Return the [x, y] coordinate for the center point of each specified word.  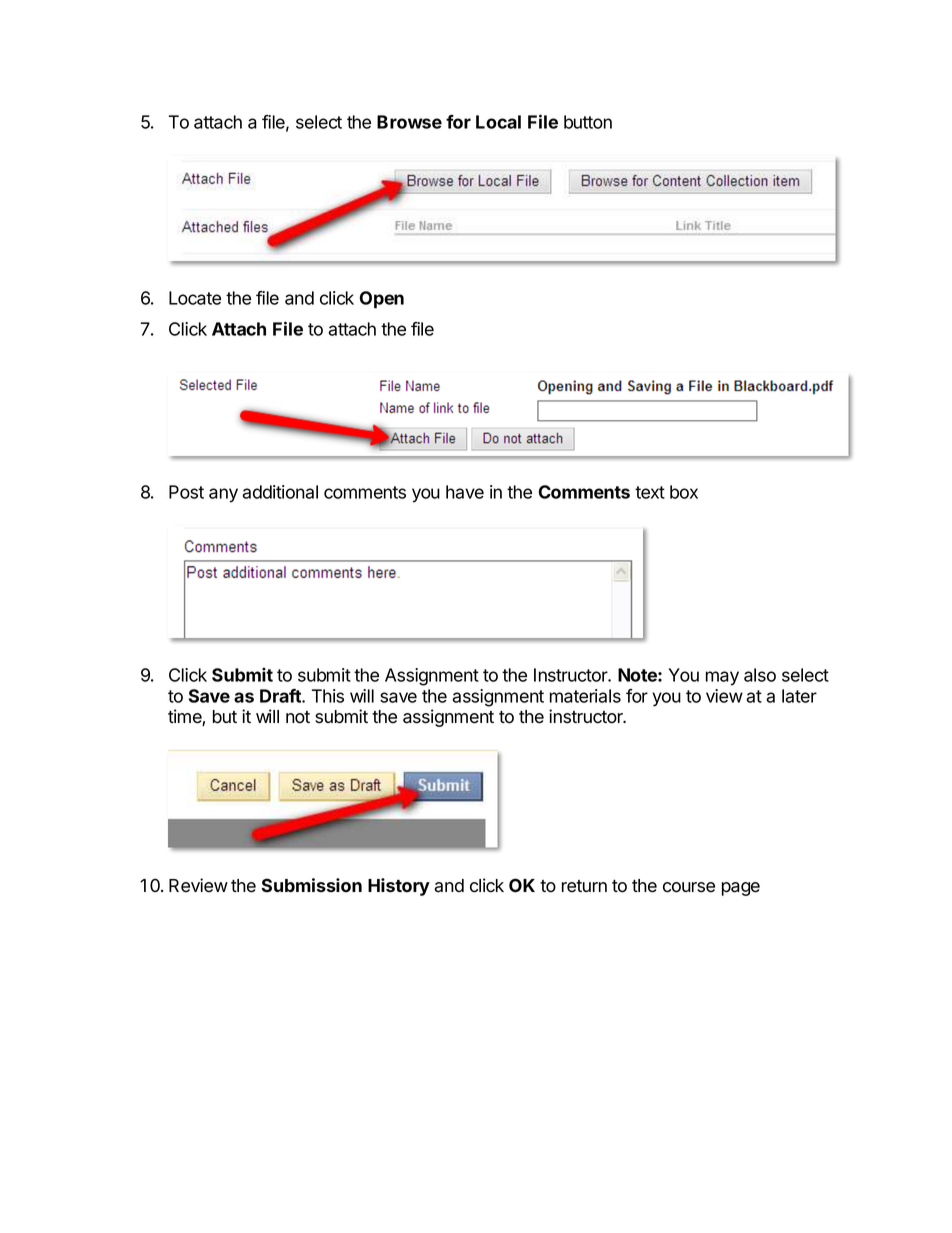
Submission [311, 885]
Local [498, 122]
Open [382, 300]
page [741, 889]
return [584, 886]
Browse [409, 122]
